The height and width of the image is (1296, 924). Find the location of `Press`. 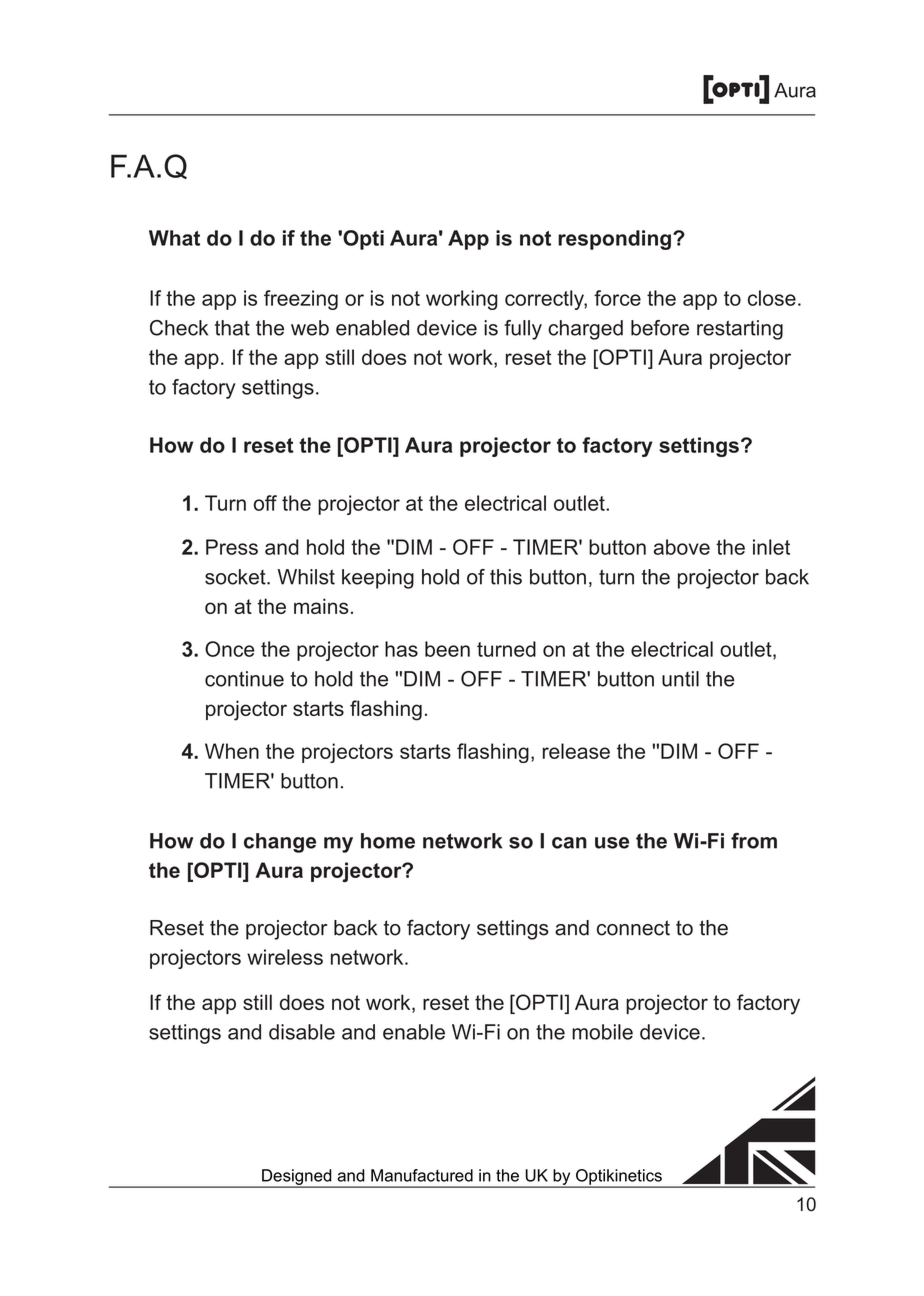

Press is located at coordinates (232, 547).
